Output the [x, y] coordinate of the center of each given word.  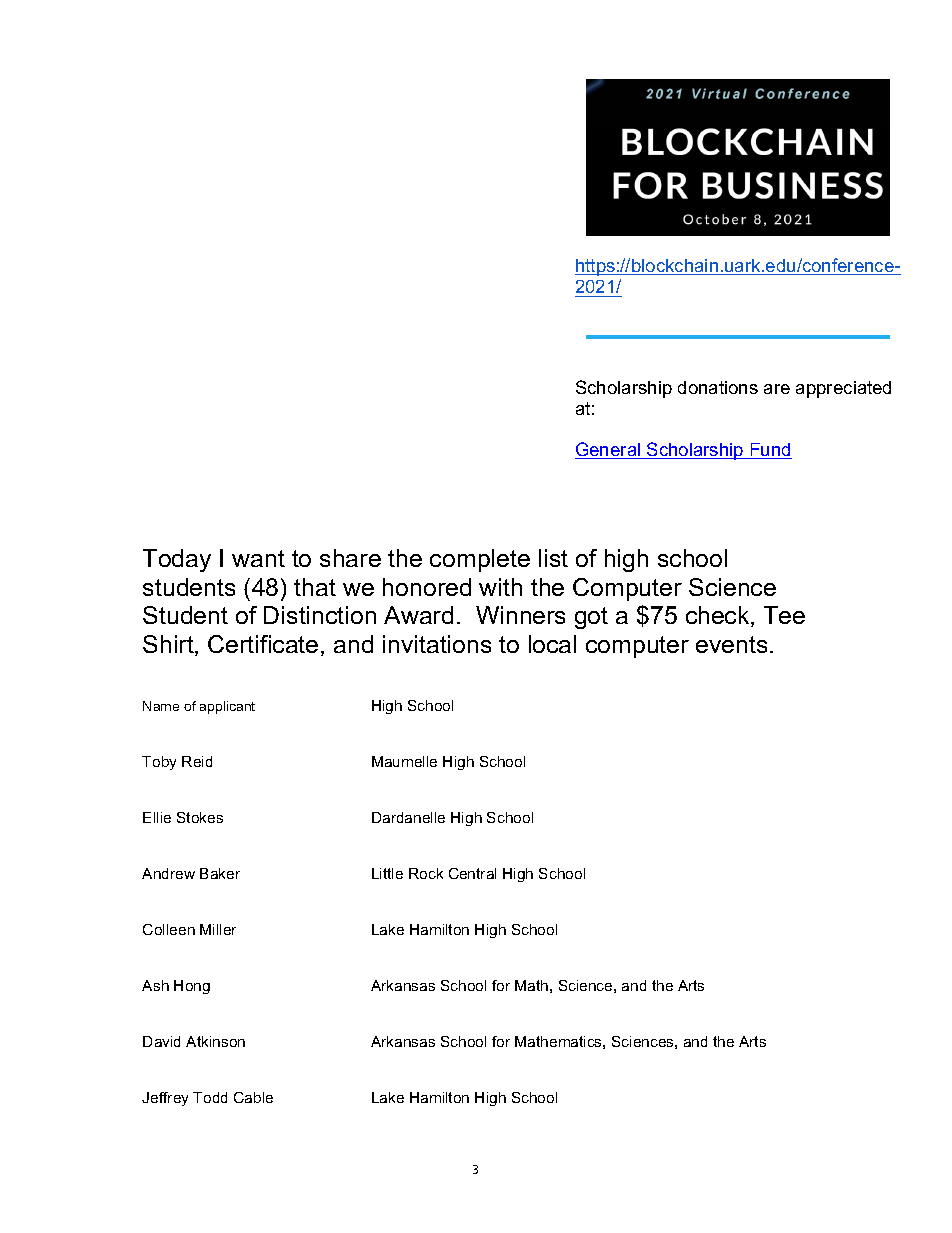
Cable [253, 1097]
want [258, 558]
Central [472, 873]
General [609, 450]
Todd [210, 1097]
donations [718, 387]
